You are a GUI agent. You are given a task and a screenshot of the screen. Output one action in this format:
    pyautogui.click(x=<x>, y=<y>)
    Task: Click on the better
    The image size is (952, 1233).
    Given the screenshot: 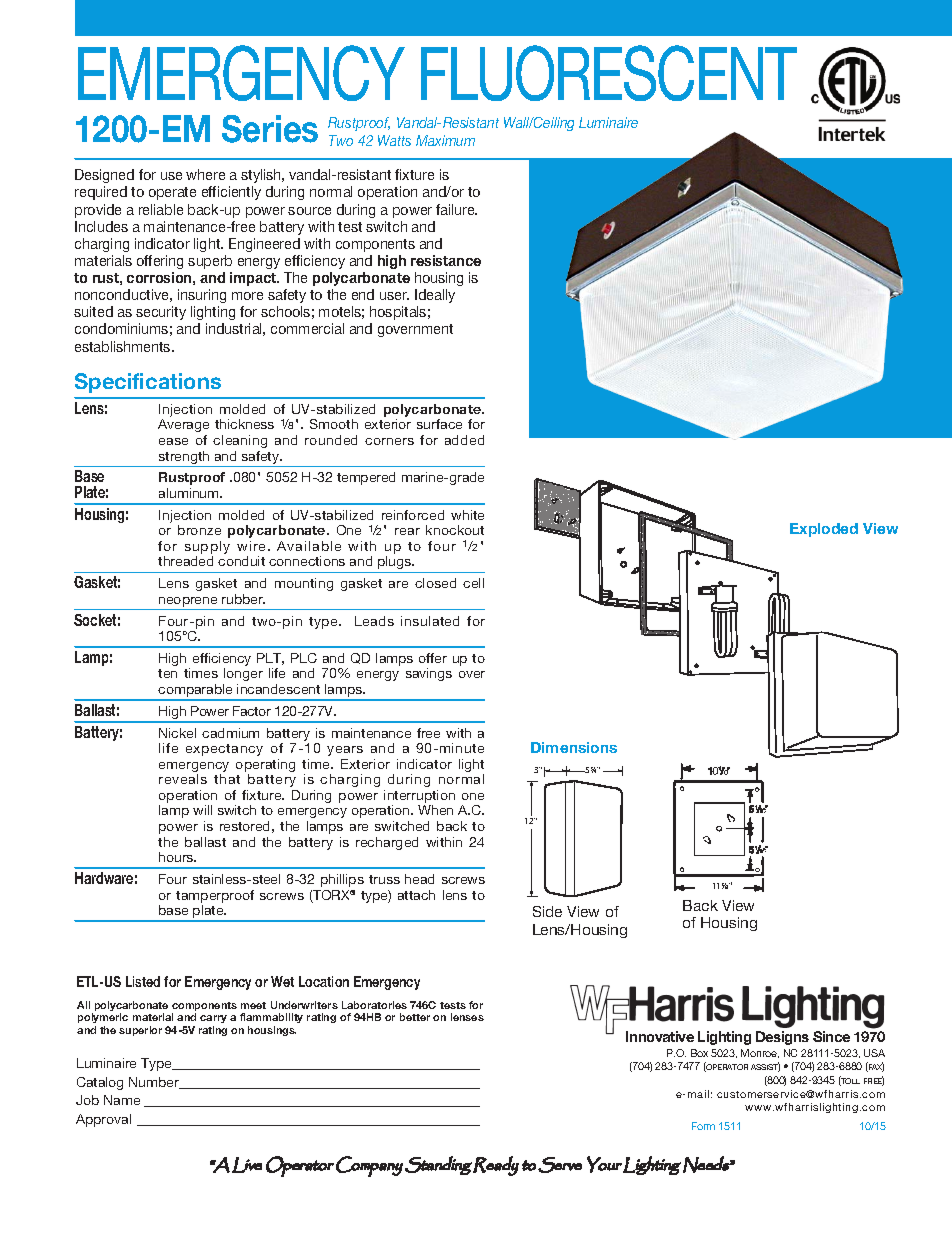 What is the action you would take?
    pyautogui.click(x=415, y=1017)
